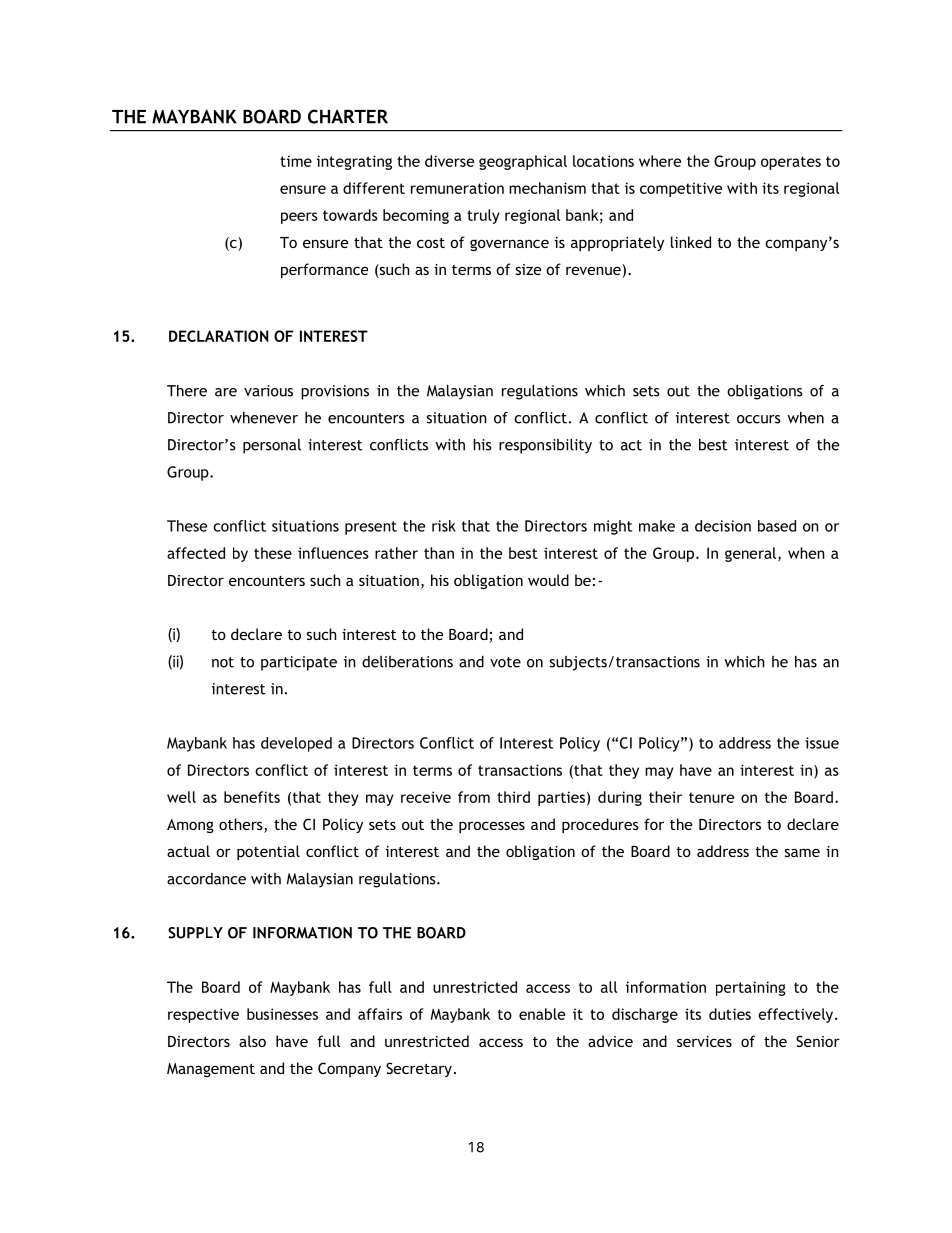  What do you see at coordinates (750, 554) in the screenshot?
I see `general` at bounding box center [750, 554].
